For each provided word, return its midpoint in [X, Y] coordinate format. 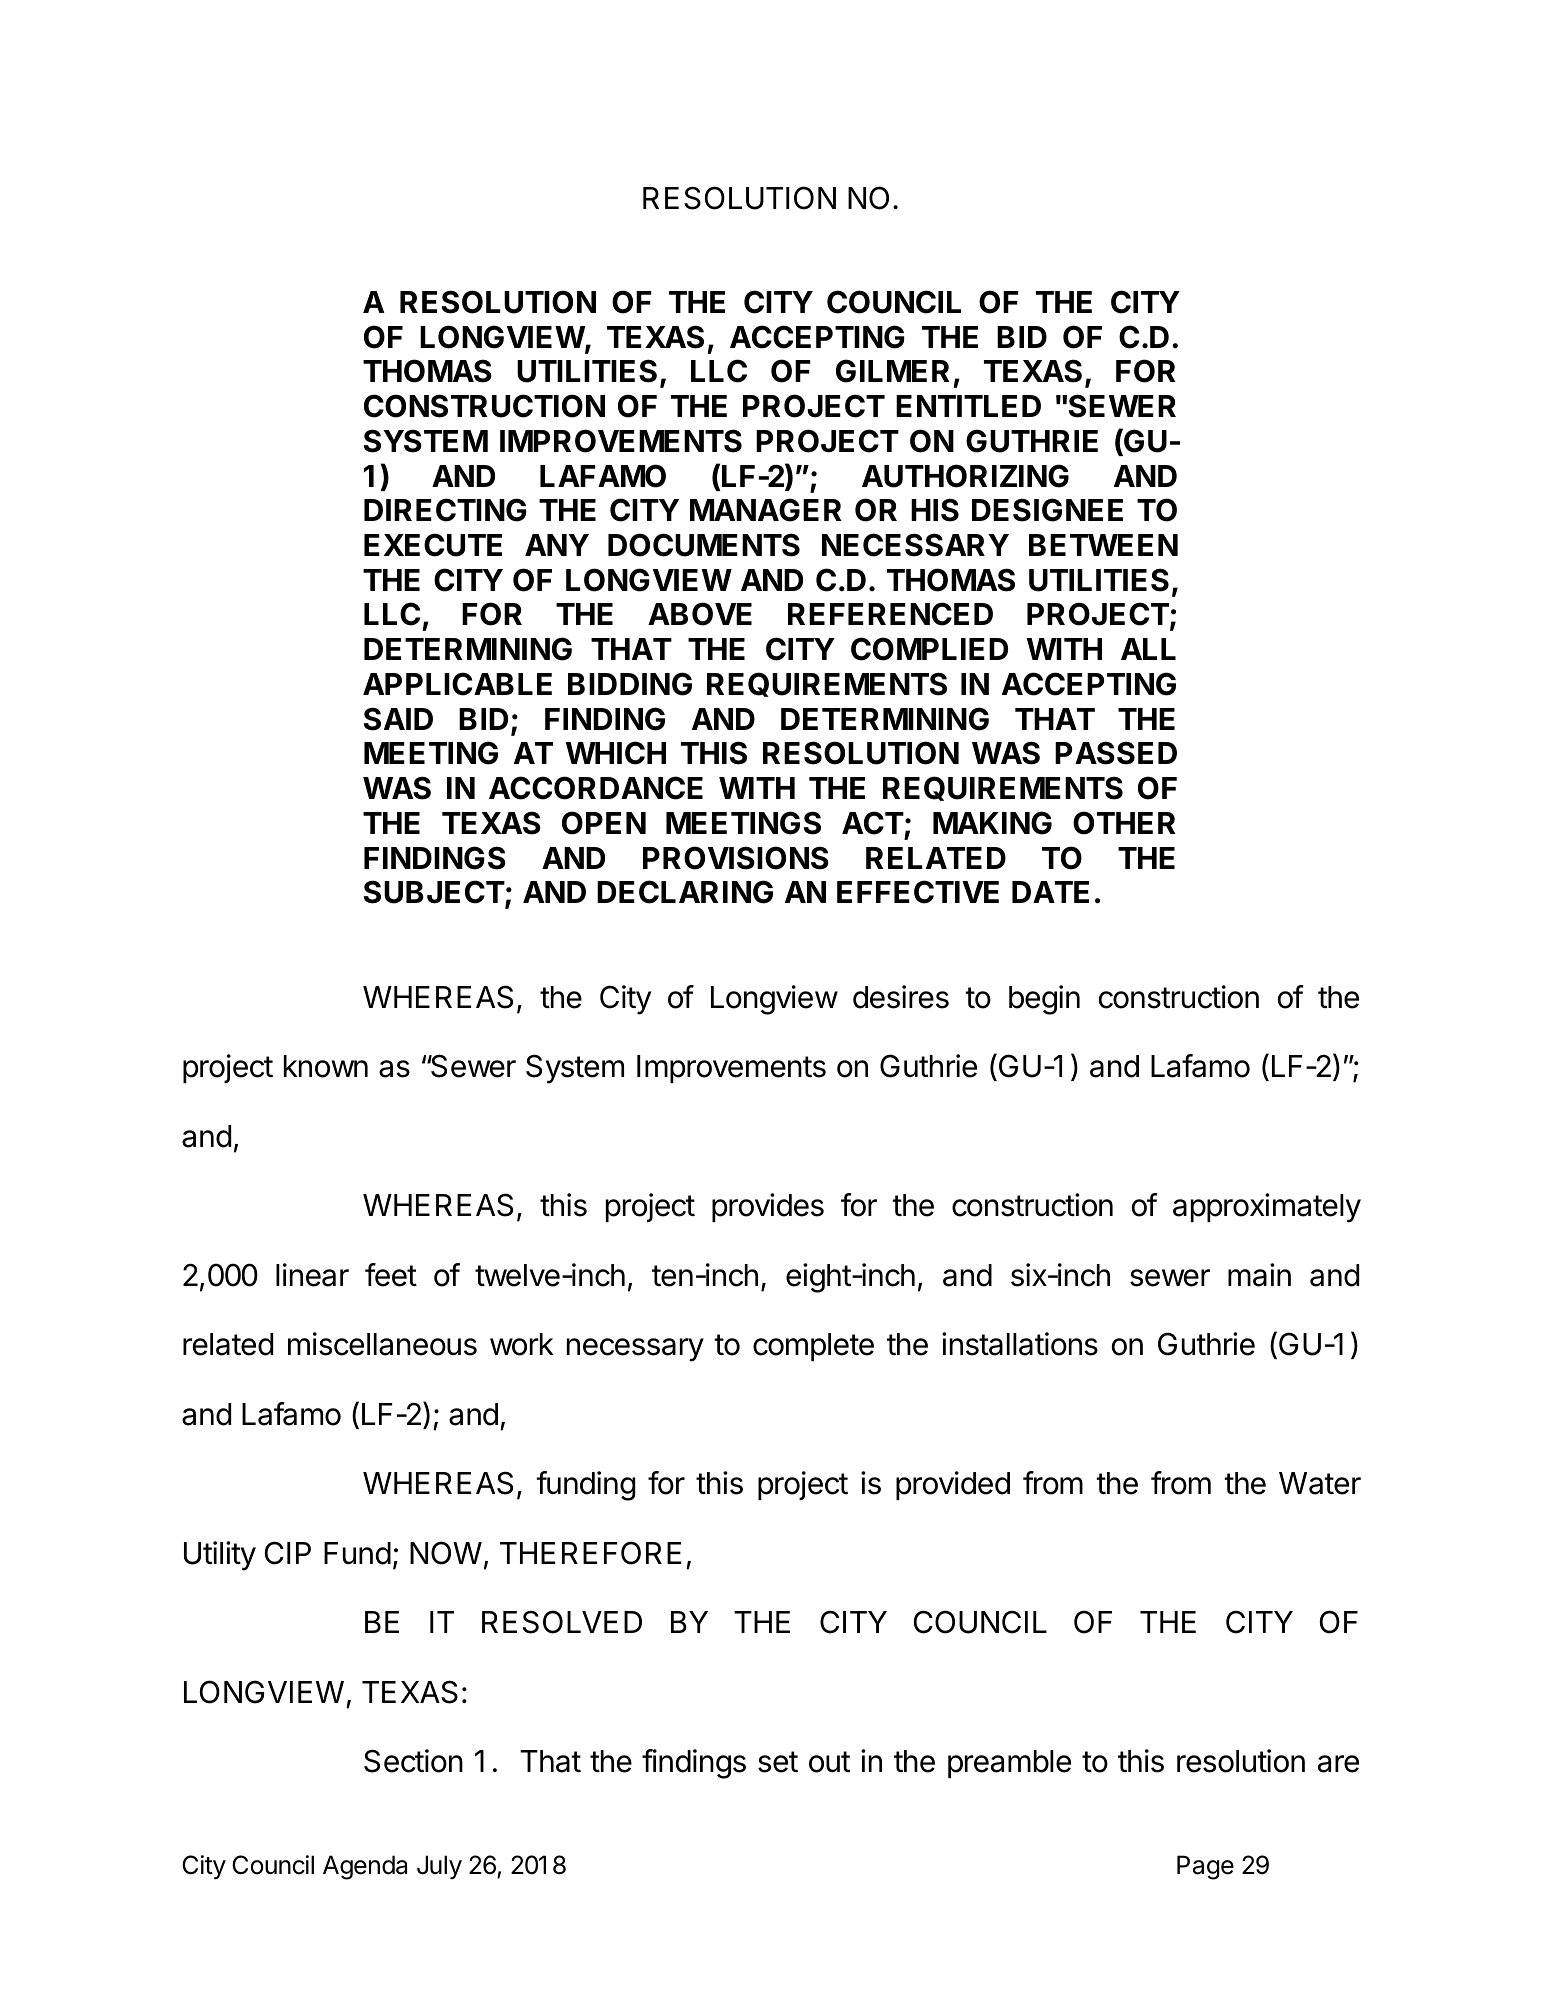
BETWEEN [1103, 545]
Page [1205, 1867]
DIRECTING [445, 510]
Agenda [365, 1867]
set [778, 1762]
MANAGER [766, 510]
